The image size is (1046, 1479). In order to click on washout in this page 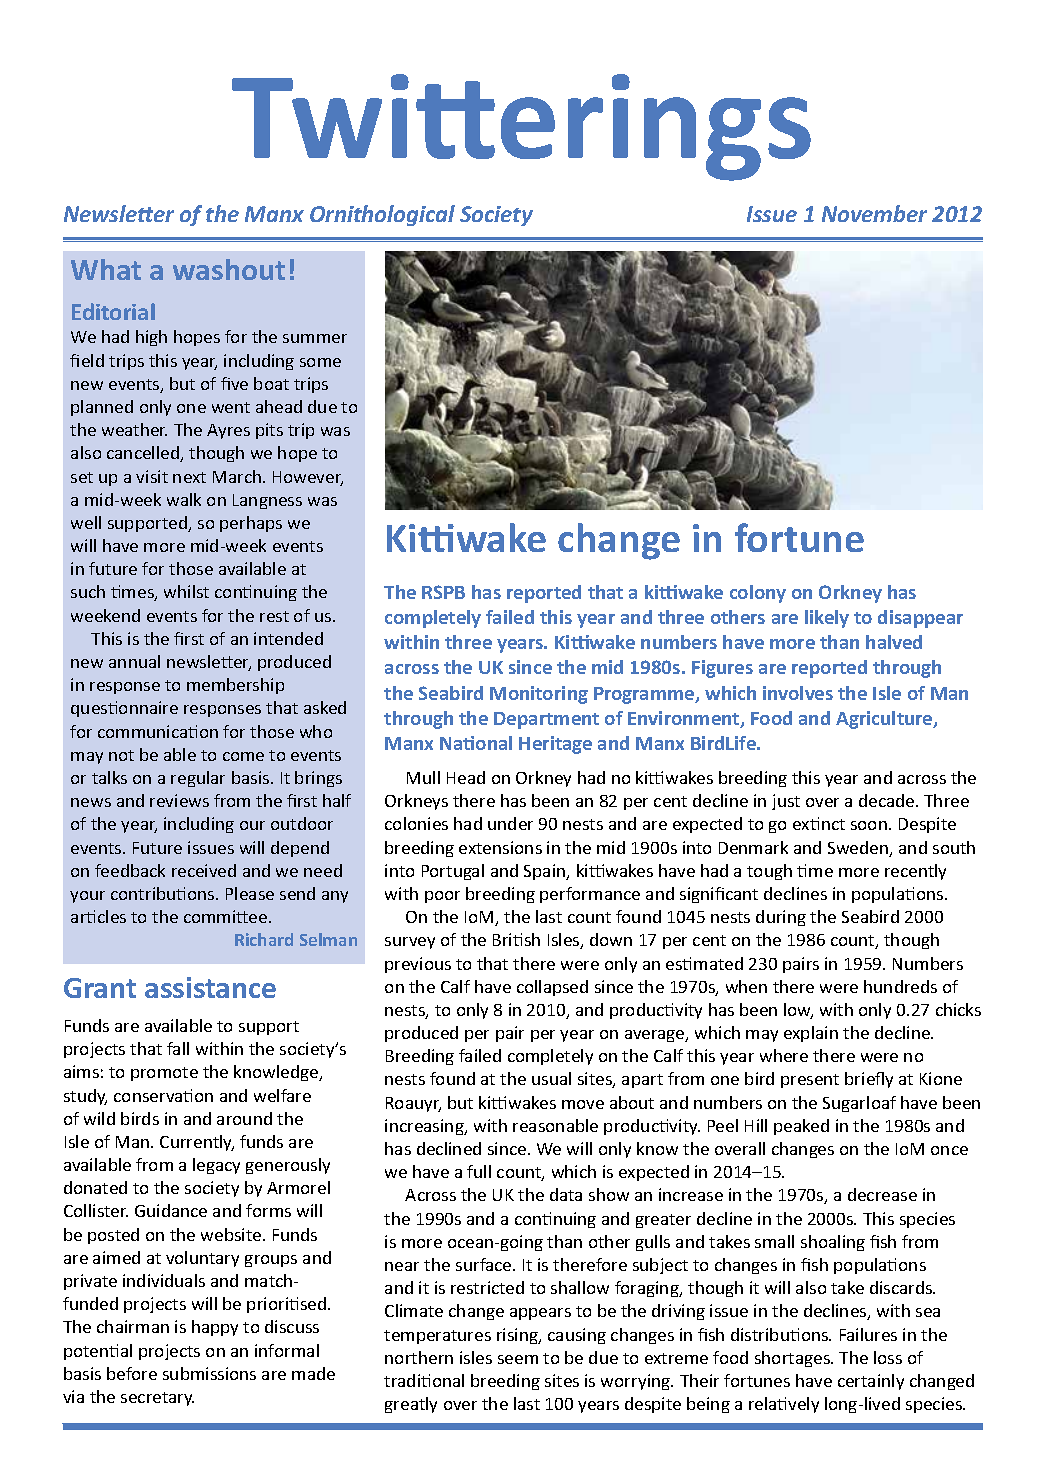, I will do `click(229, 269)`.
